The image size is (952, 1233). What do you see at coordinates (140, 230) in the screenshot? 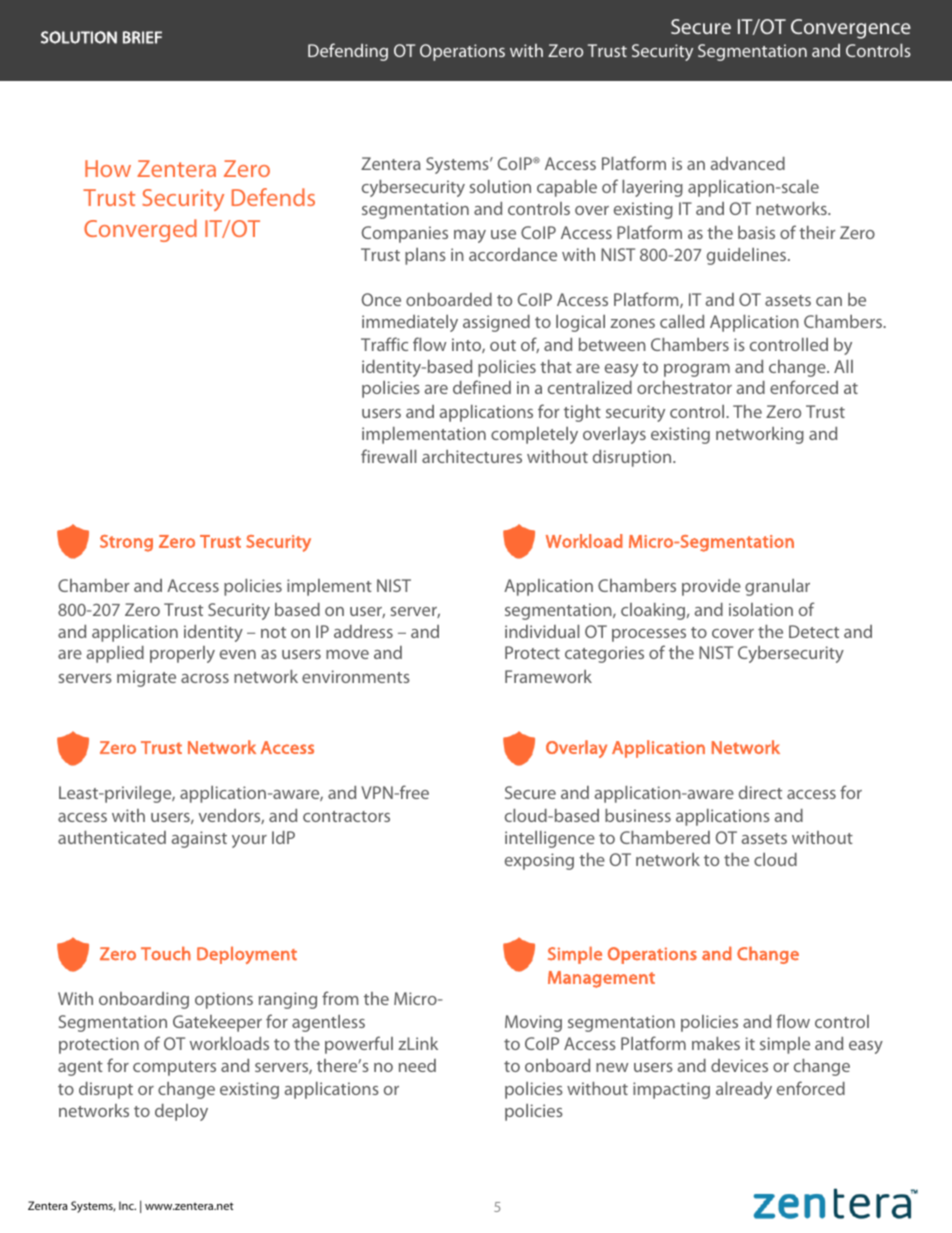
I see `Converged` at bounding box center [140, 230].
